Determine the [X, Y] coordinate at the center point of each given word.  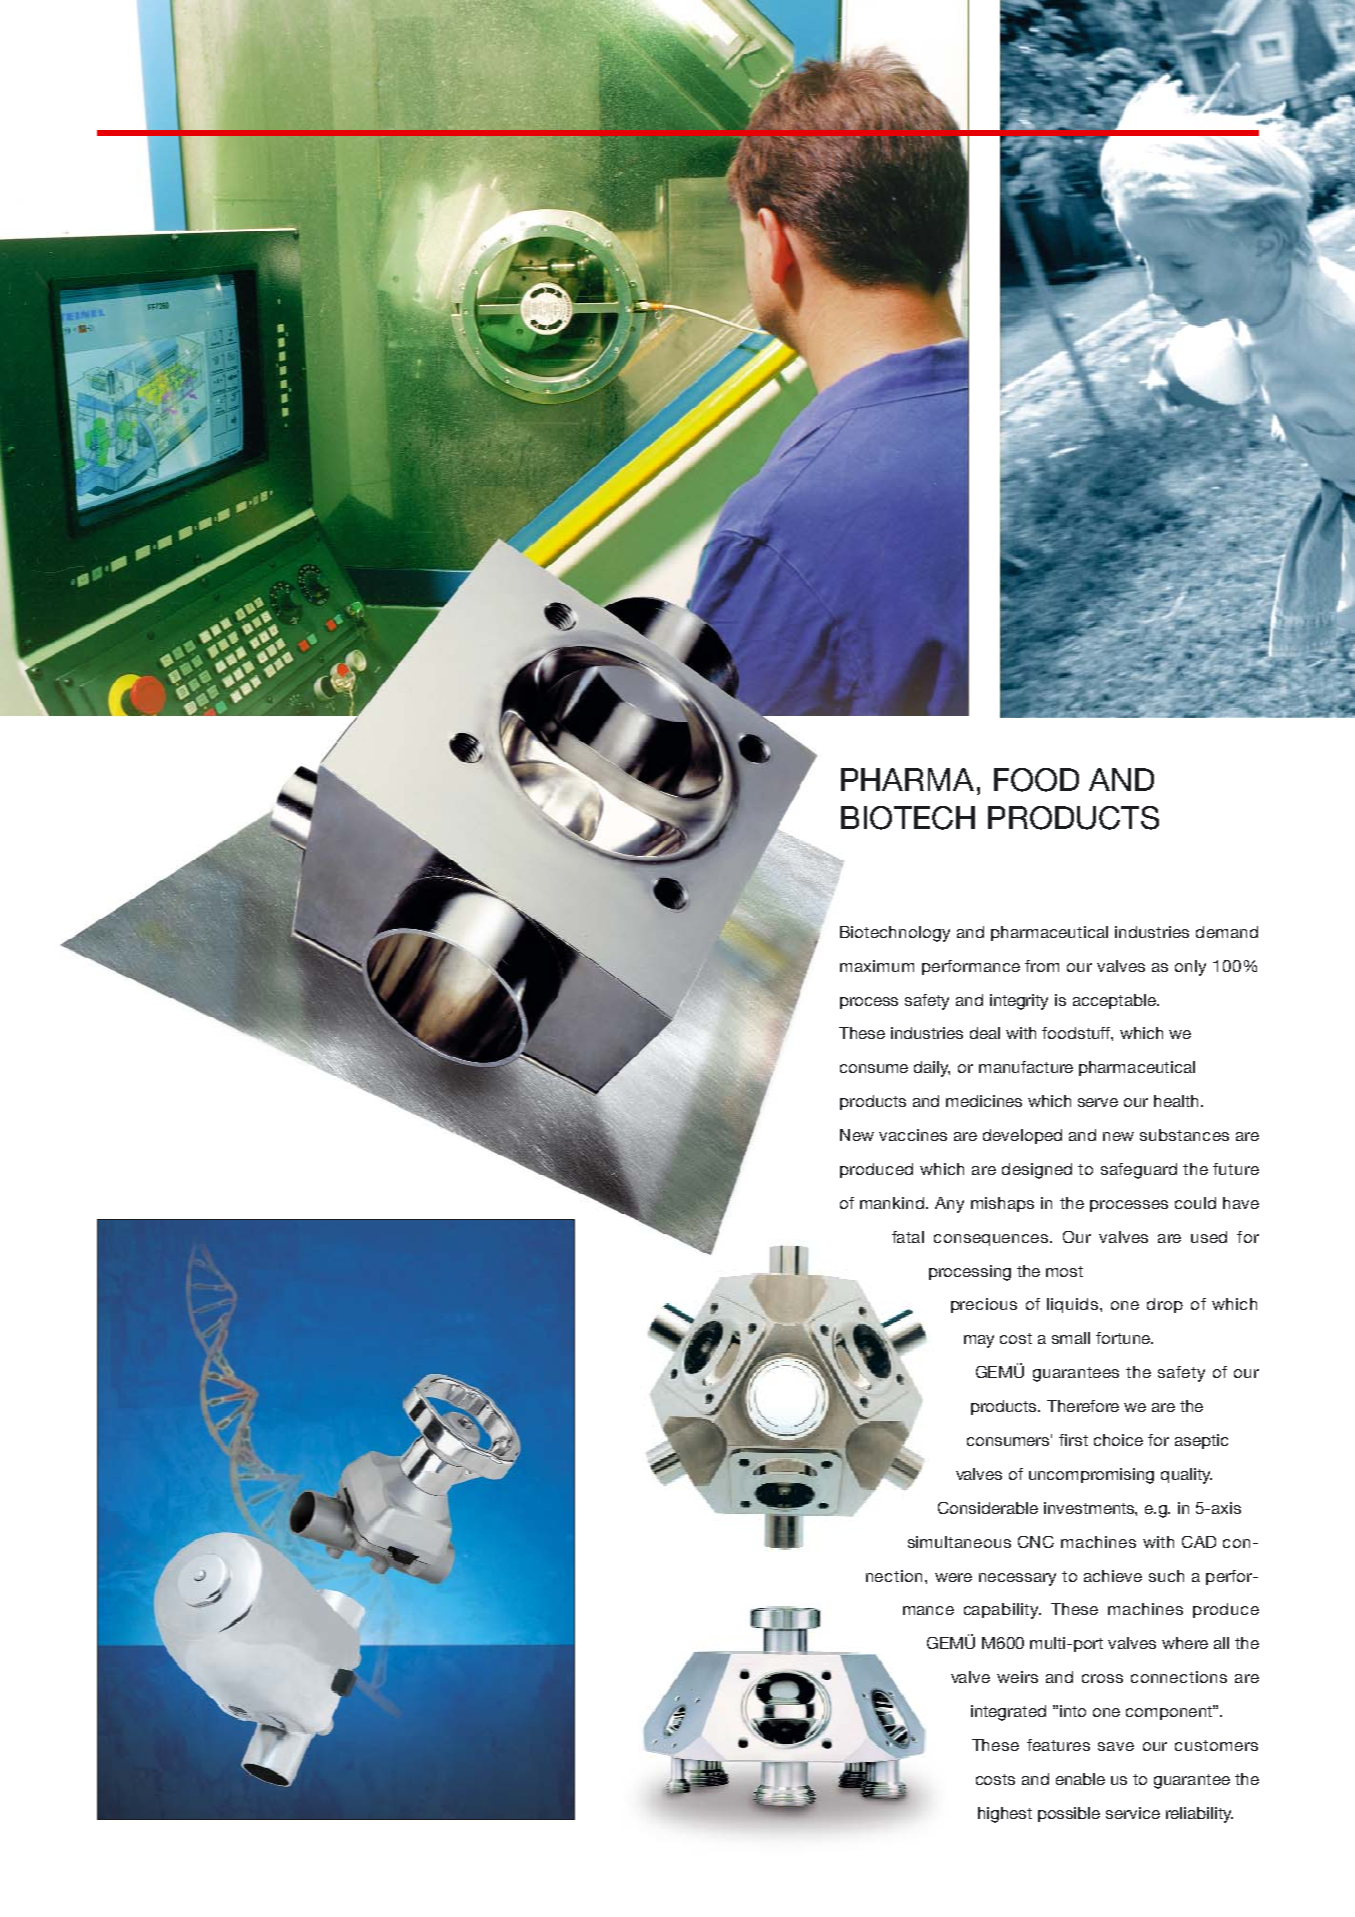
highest [1005, 1815]
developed [1022, 1136]
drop [1165, 1305]
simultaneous [959, 1542]
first [1073, 1440]
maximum [877, 966]
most [1064, 1271]
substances [1184, 1135]
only [1190, 968]
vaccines [913, 1135]
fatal [908, 1237]
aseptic [1201, 1441]
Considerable [988, 1508]
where [1185, 1643]
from [1042, 966]
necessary [1017, 1579]
